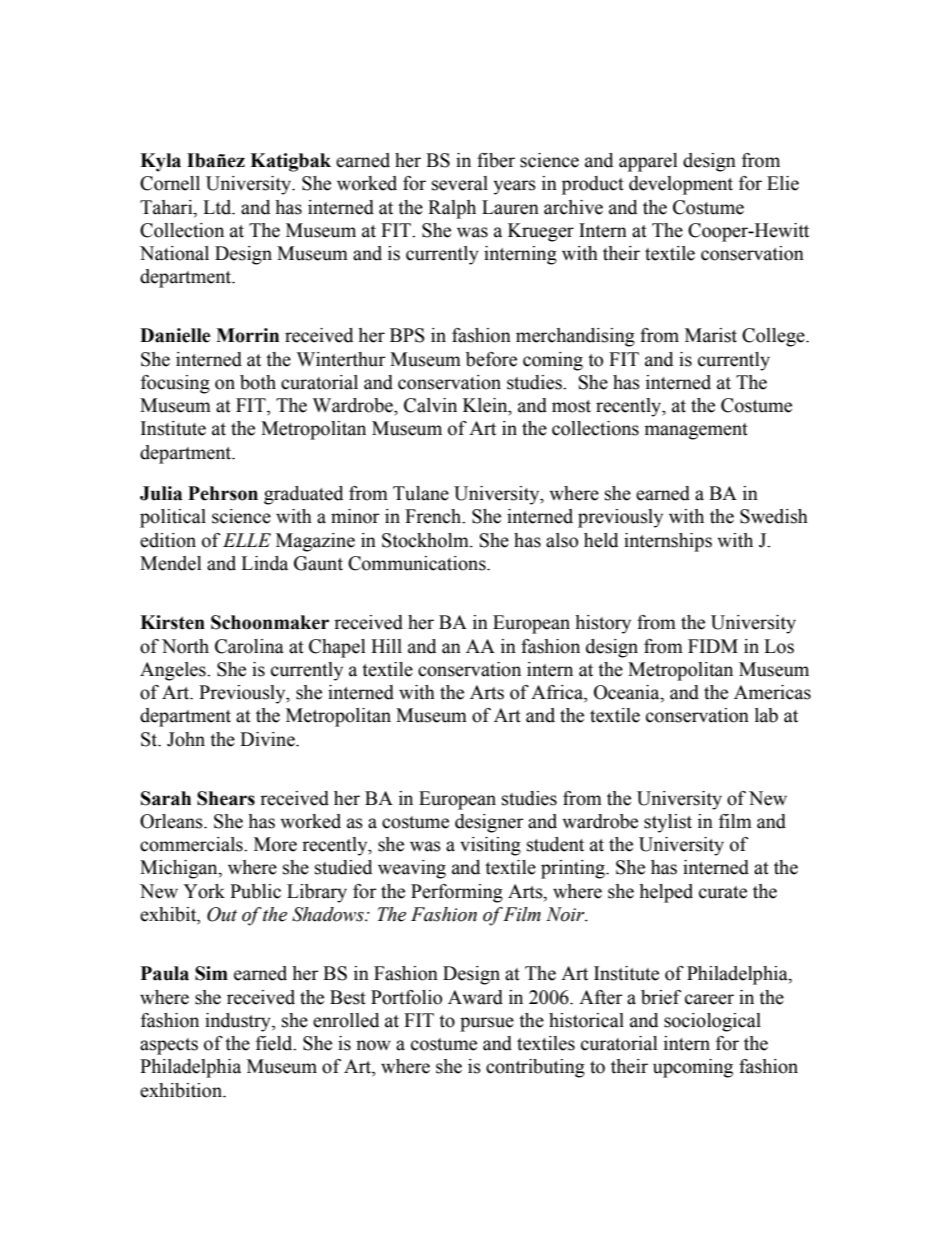 The width and height of the page is (952, 1233). What do you see at coordinates (239, 1022) in the page?
I see `industry` at bounding box center [239, 1022].
